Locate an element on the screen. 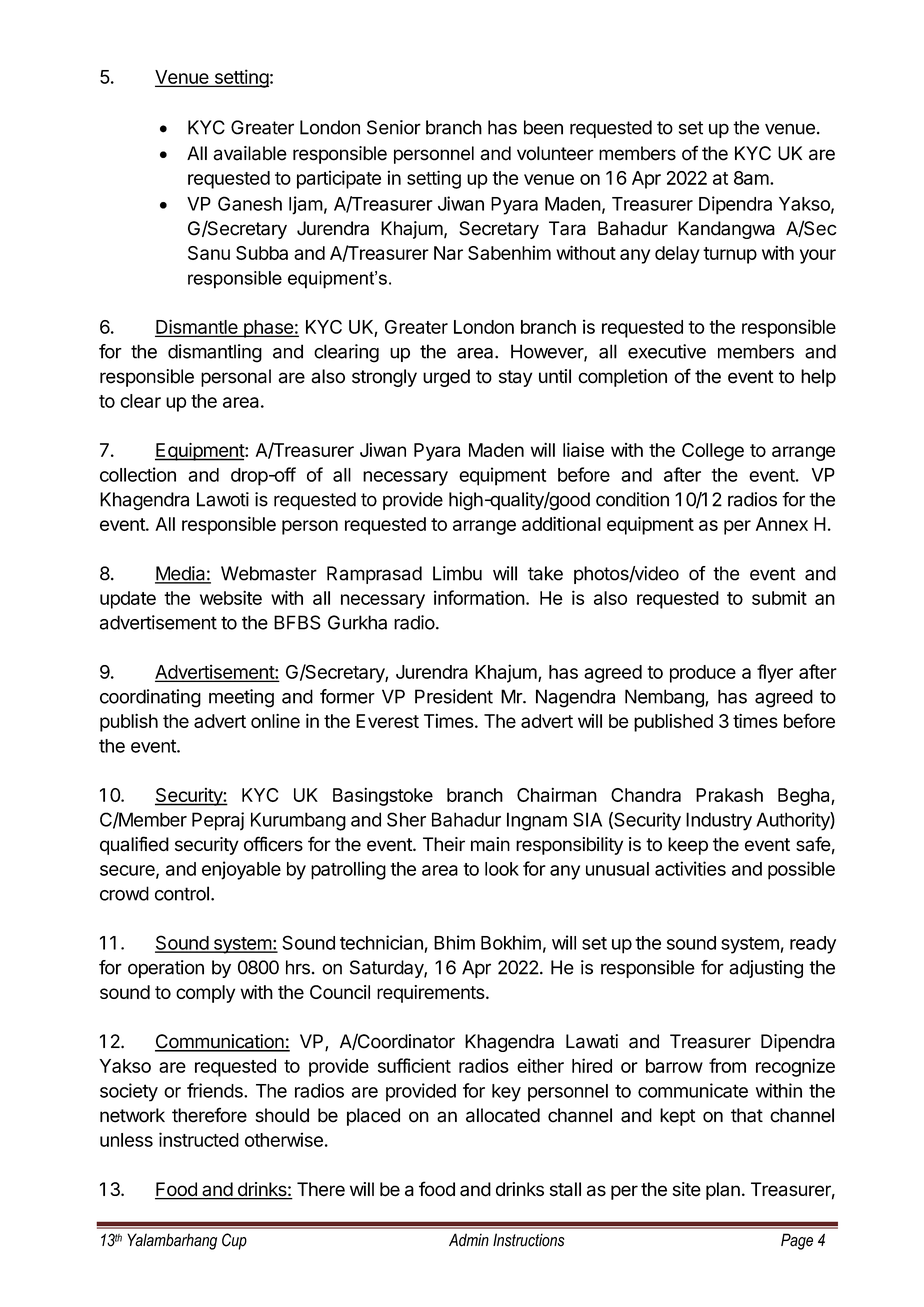  delay is located at coordinates (677, 255).
